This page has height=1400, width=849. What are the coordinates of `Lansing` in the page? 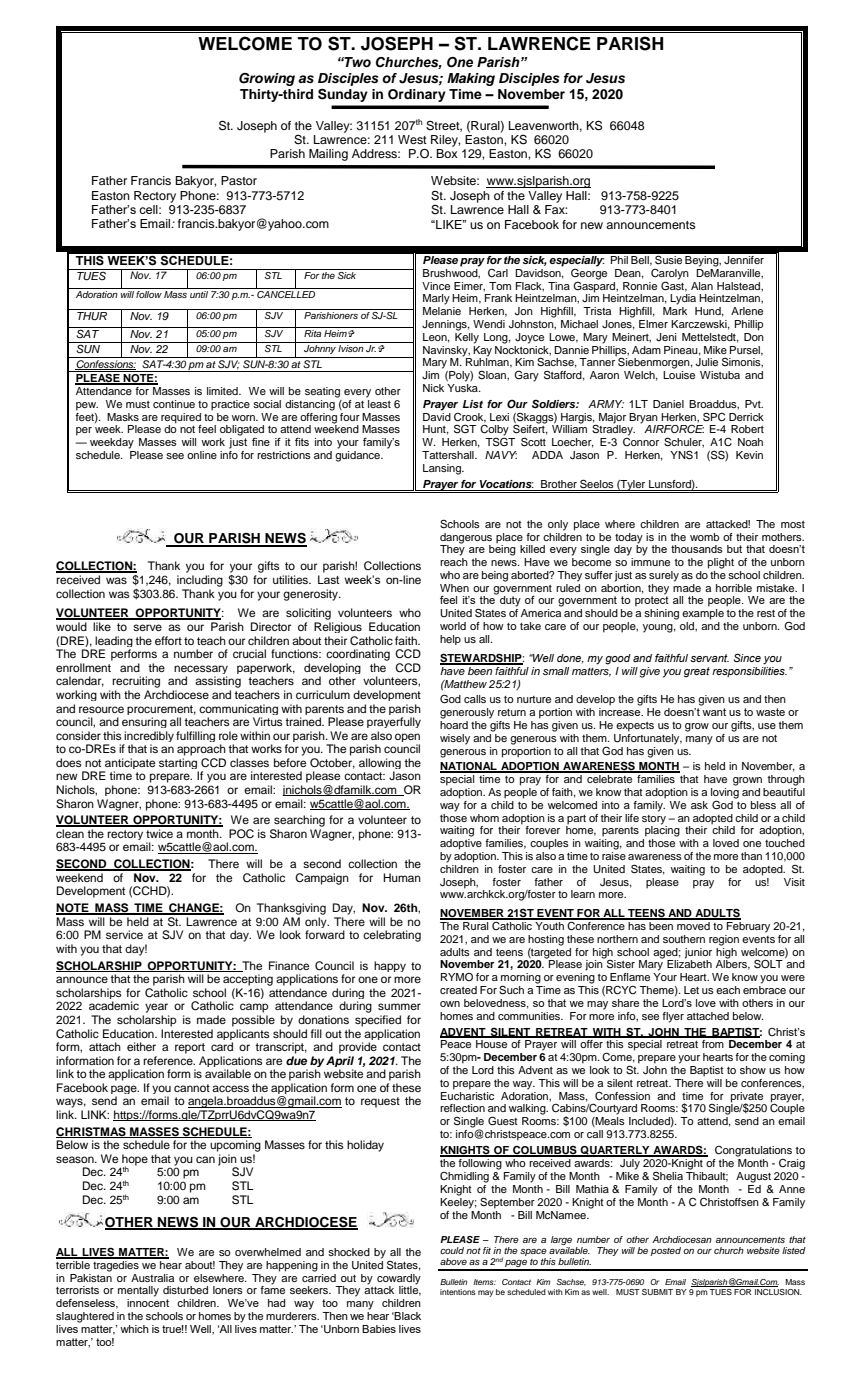 It's located at (443, 469).
